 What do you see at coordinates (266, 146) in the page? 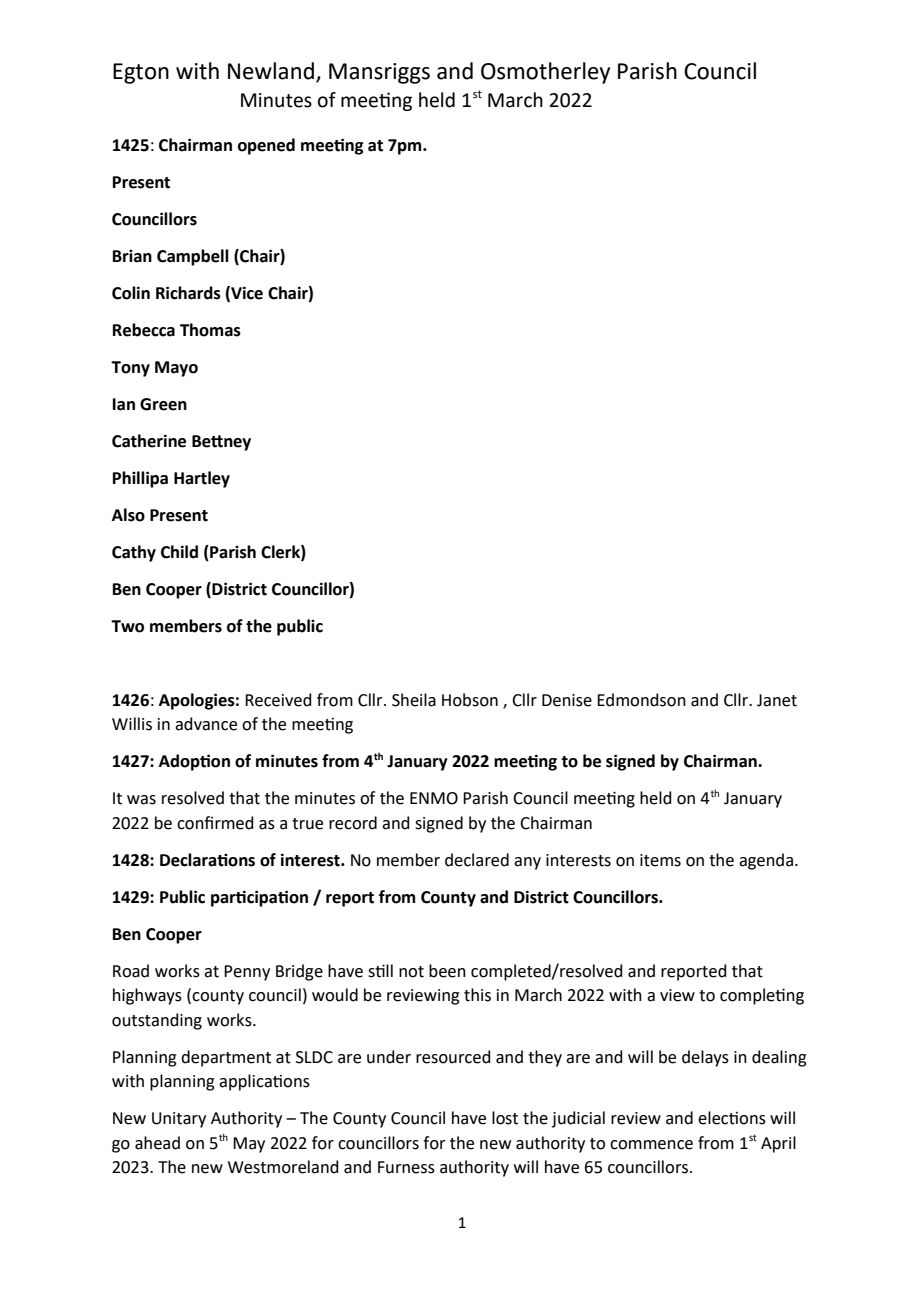
I see `opened` at bounding box center [266, 146].
